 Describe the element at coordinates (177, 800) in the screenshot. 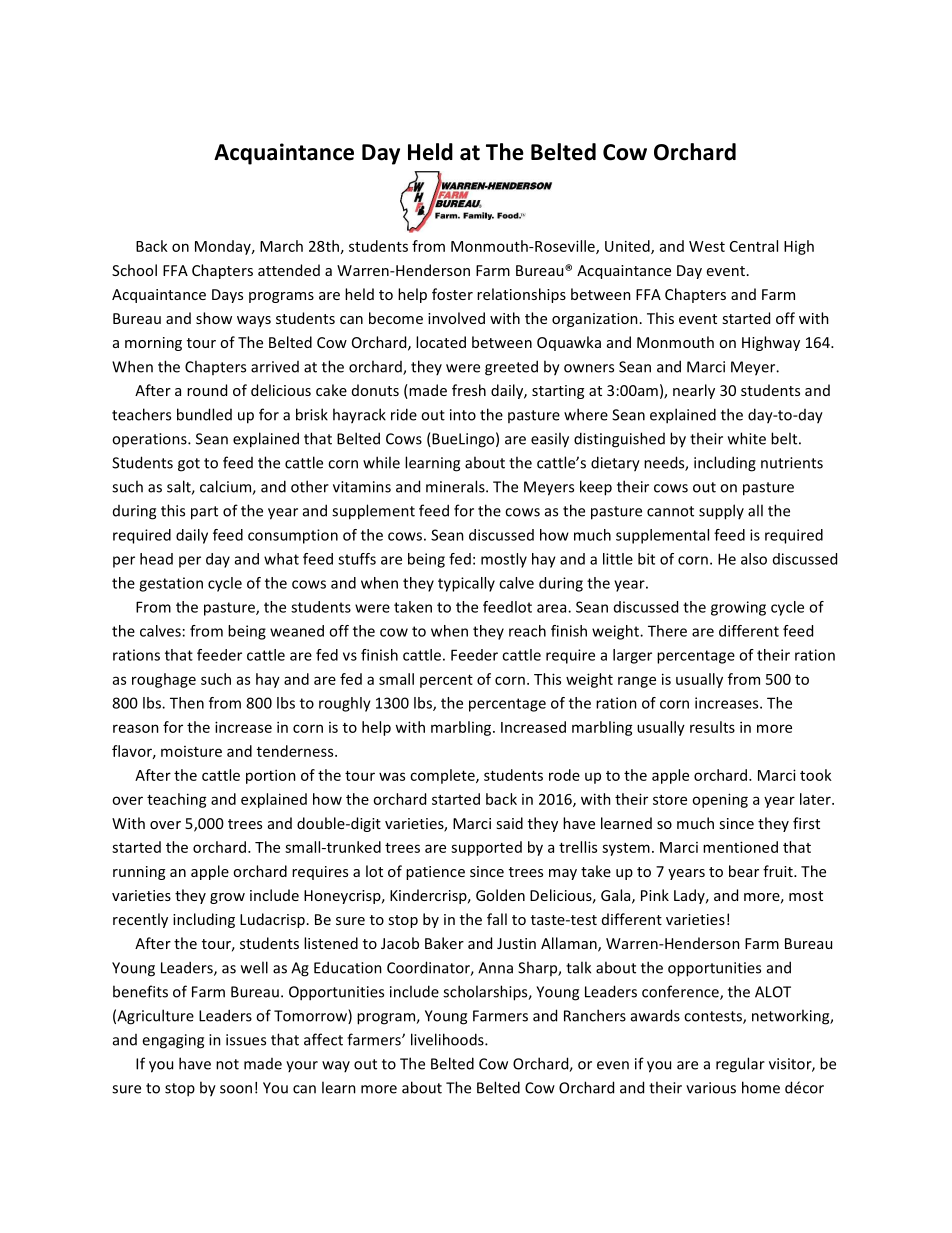

I see `teaching` at that location.
